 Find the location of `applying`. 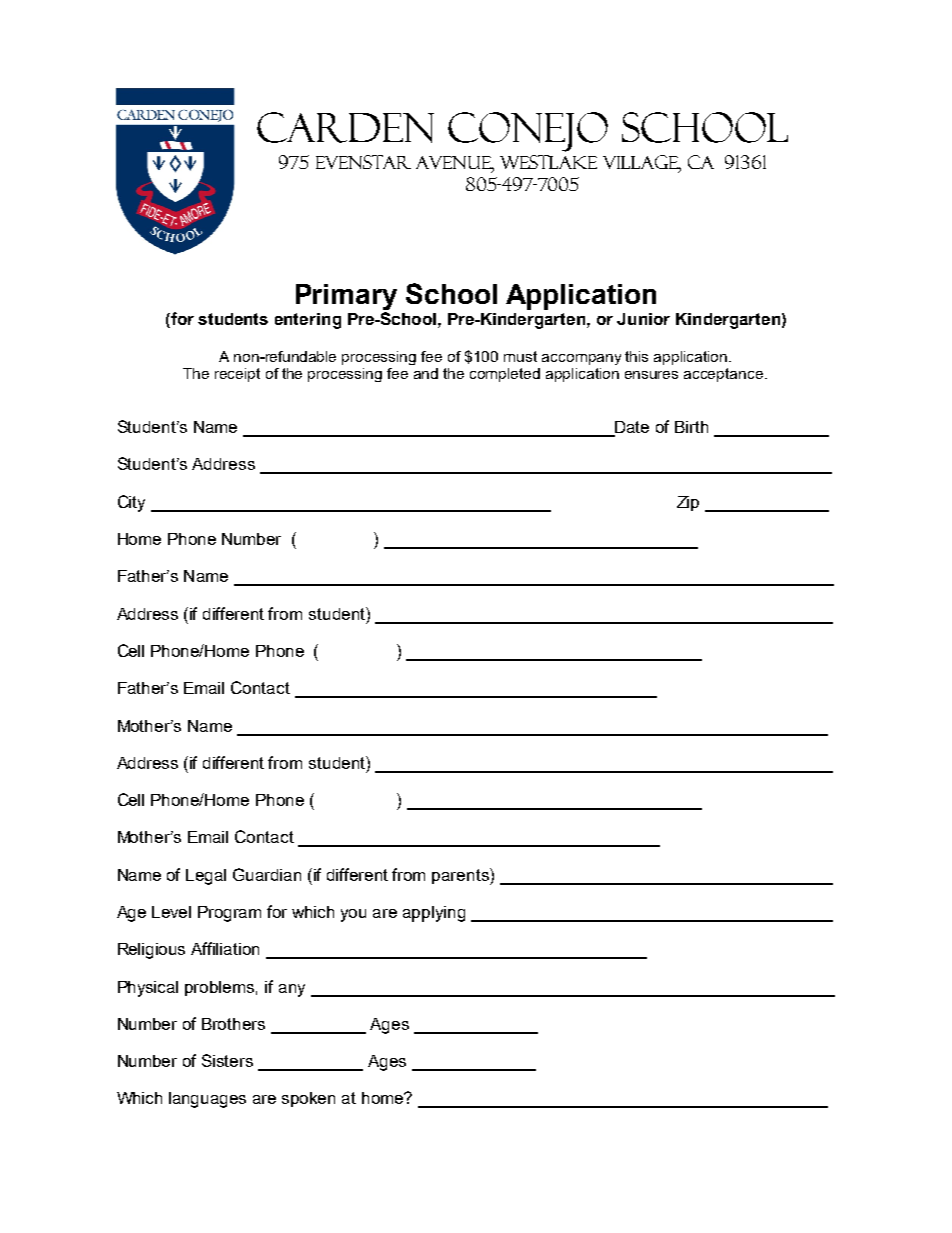

applying is located at coordinates (434, 914).
